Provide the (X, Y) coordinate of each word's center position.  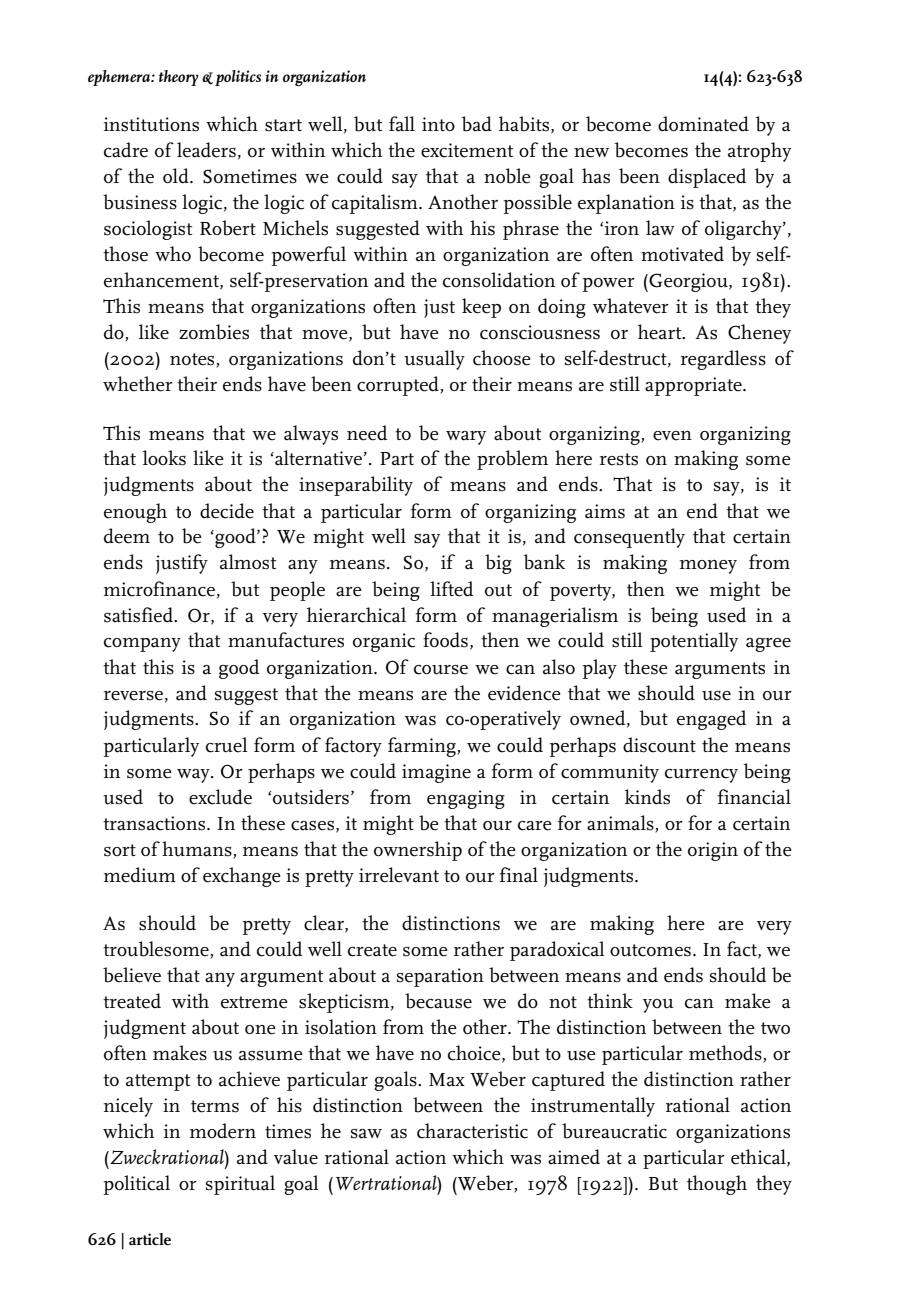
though (717, 1185)
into (438, 124)
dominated (703, 124)
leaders (206, 150)
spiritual (240, 1185)
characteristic (472, 1131)
